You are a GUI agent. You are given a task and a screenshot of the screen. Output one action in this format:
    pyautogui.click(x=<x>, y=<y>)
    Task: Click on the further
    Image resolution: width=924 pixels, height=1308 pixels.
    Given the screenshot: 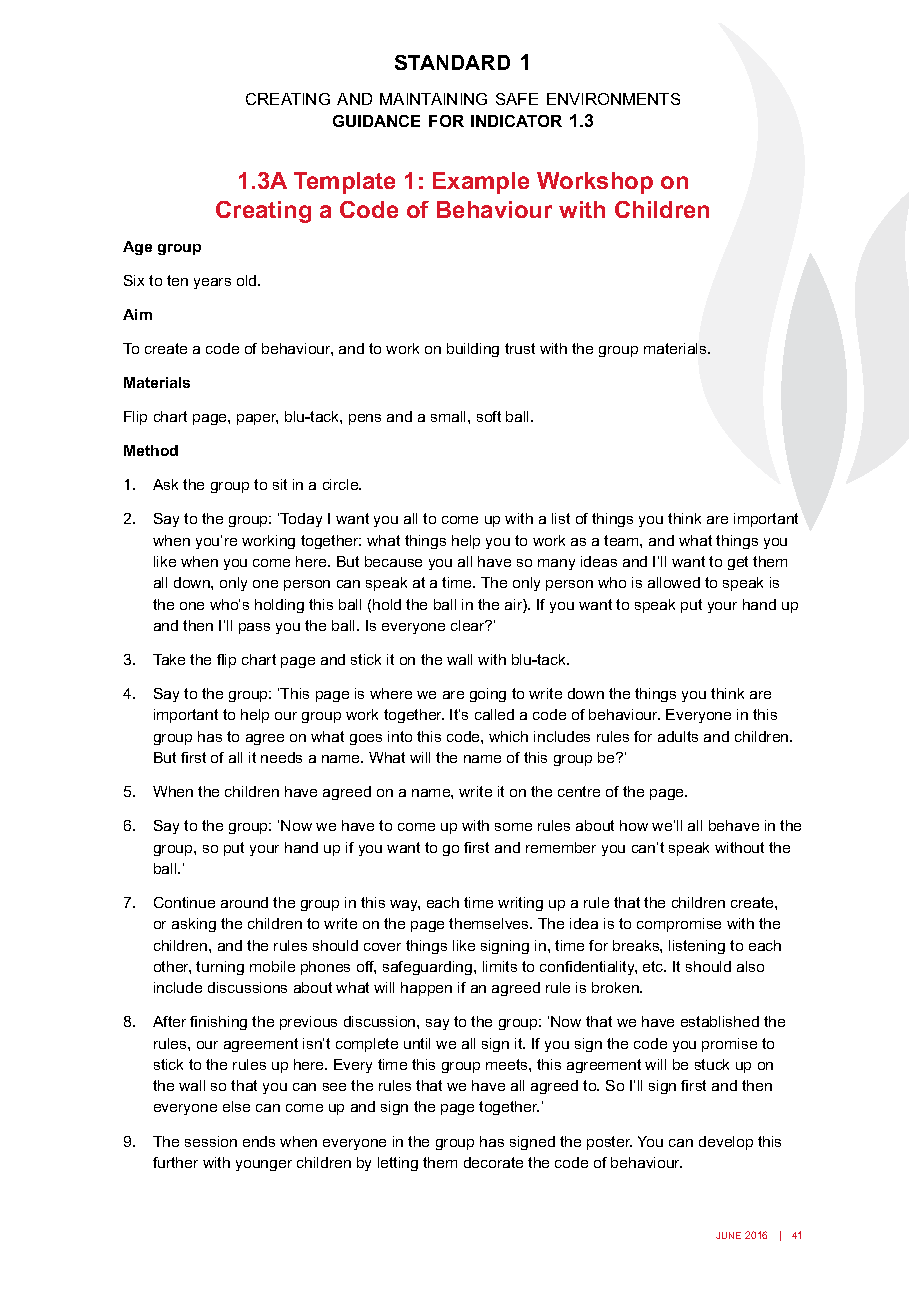 What is the action you would take?
    pyautogui.click(x=175, y=1162)
